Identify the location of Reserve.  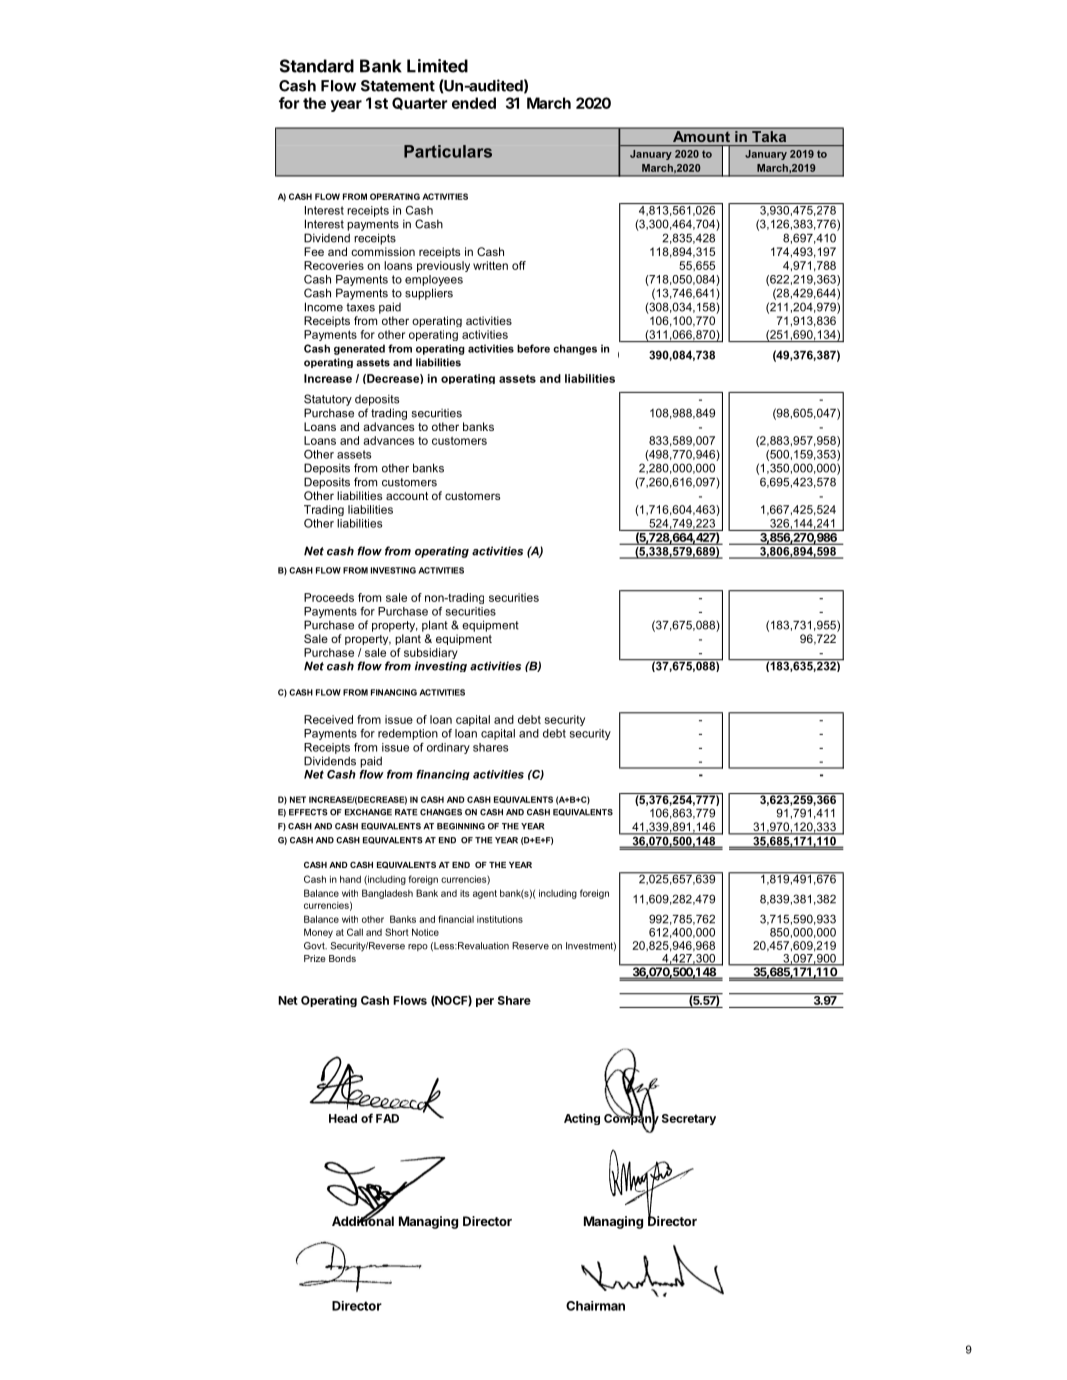
(530, 946).
